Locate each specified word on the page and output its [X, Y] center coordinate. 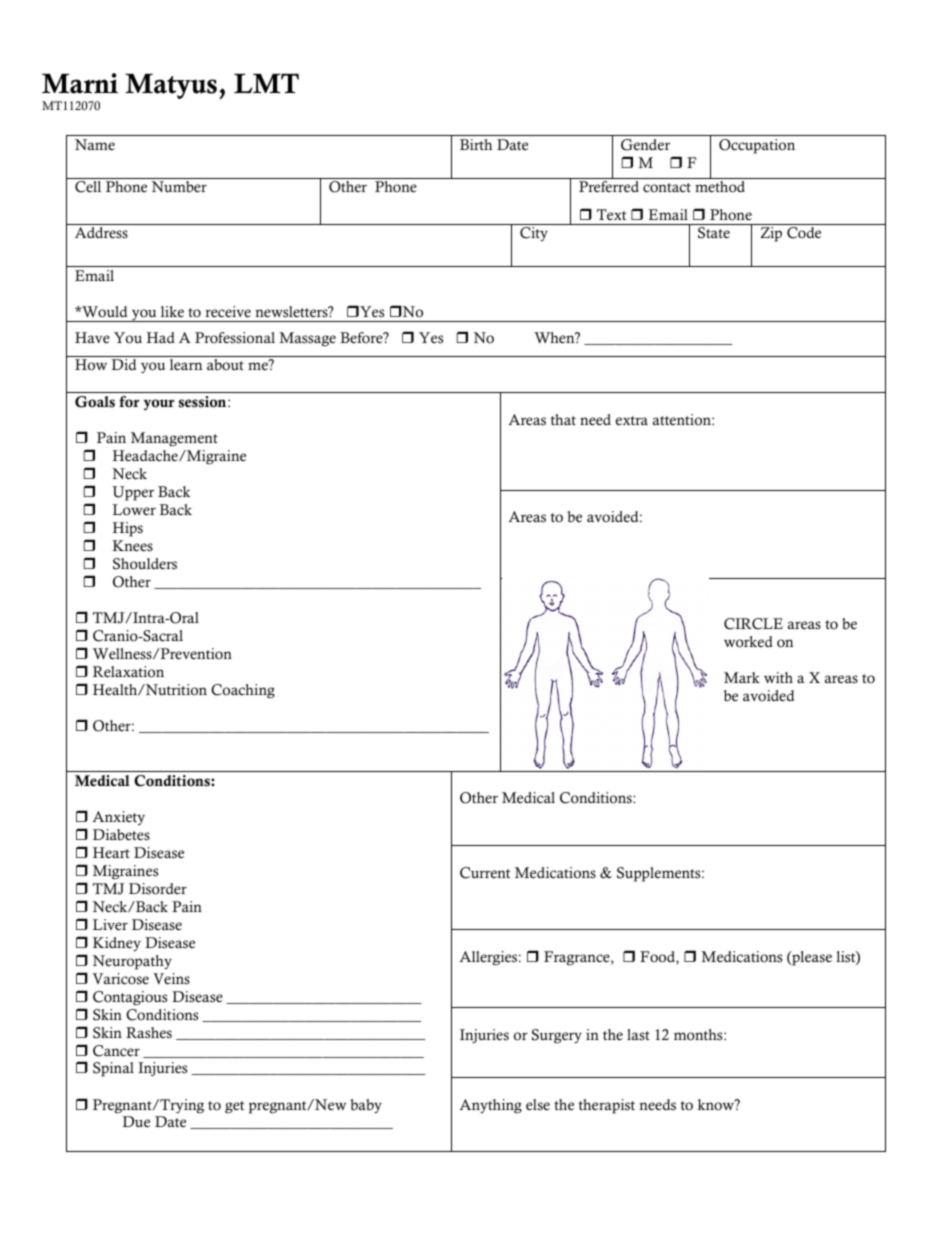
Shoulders [145, 564]
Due [136, 1122]
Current [485, 873]
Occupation [757, 146]
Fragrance [578, 958]
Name [95, 145]
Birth [476, 144]
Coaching [243, 691]
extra [632, 421]
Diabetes [121, 835]
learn [186, 365]
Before [362, 338]
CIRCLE [753, 624]
